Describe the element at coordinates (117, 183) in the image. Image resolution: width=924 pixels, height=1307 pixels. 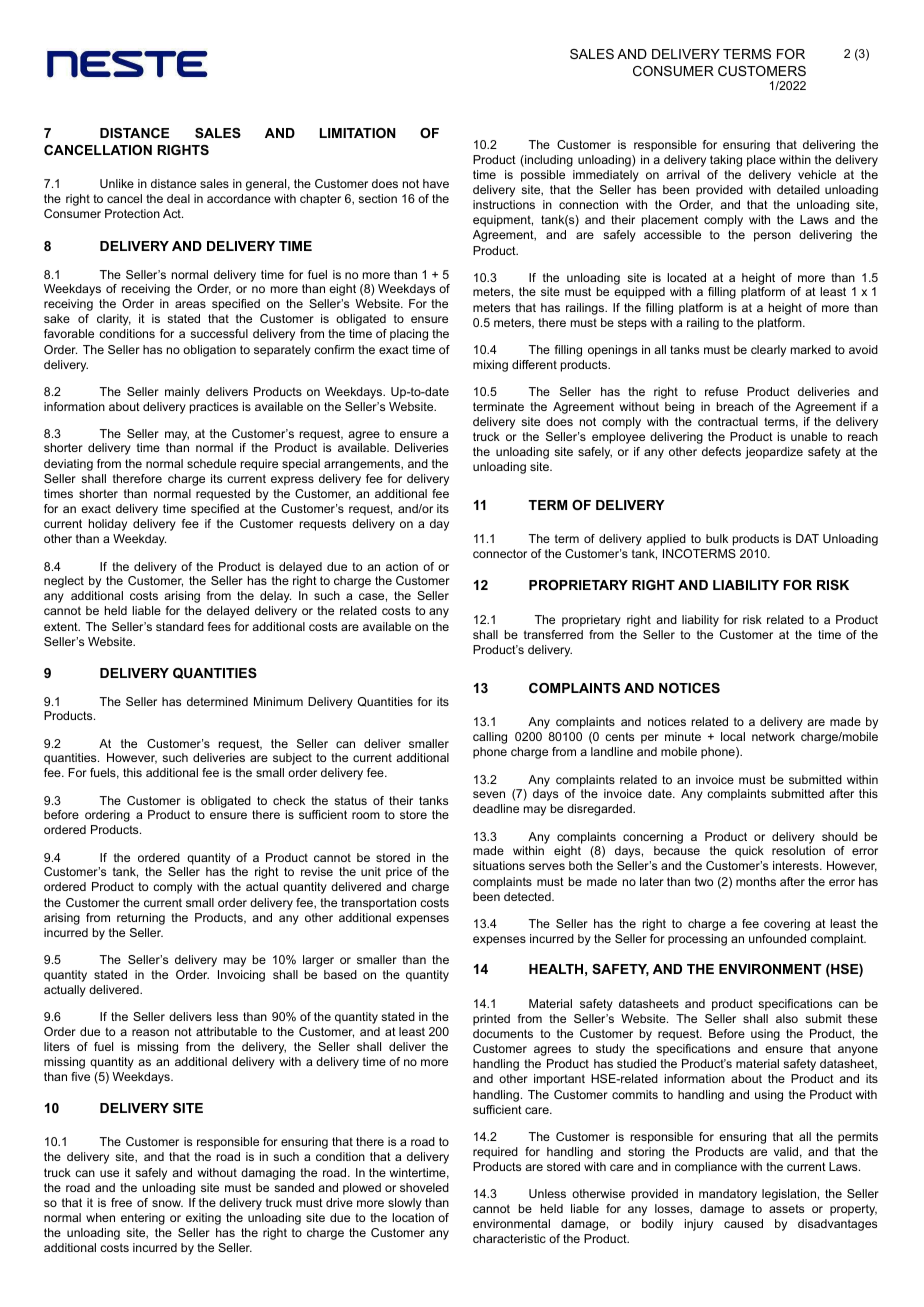
I see `Unlike` at that location.
